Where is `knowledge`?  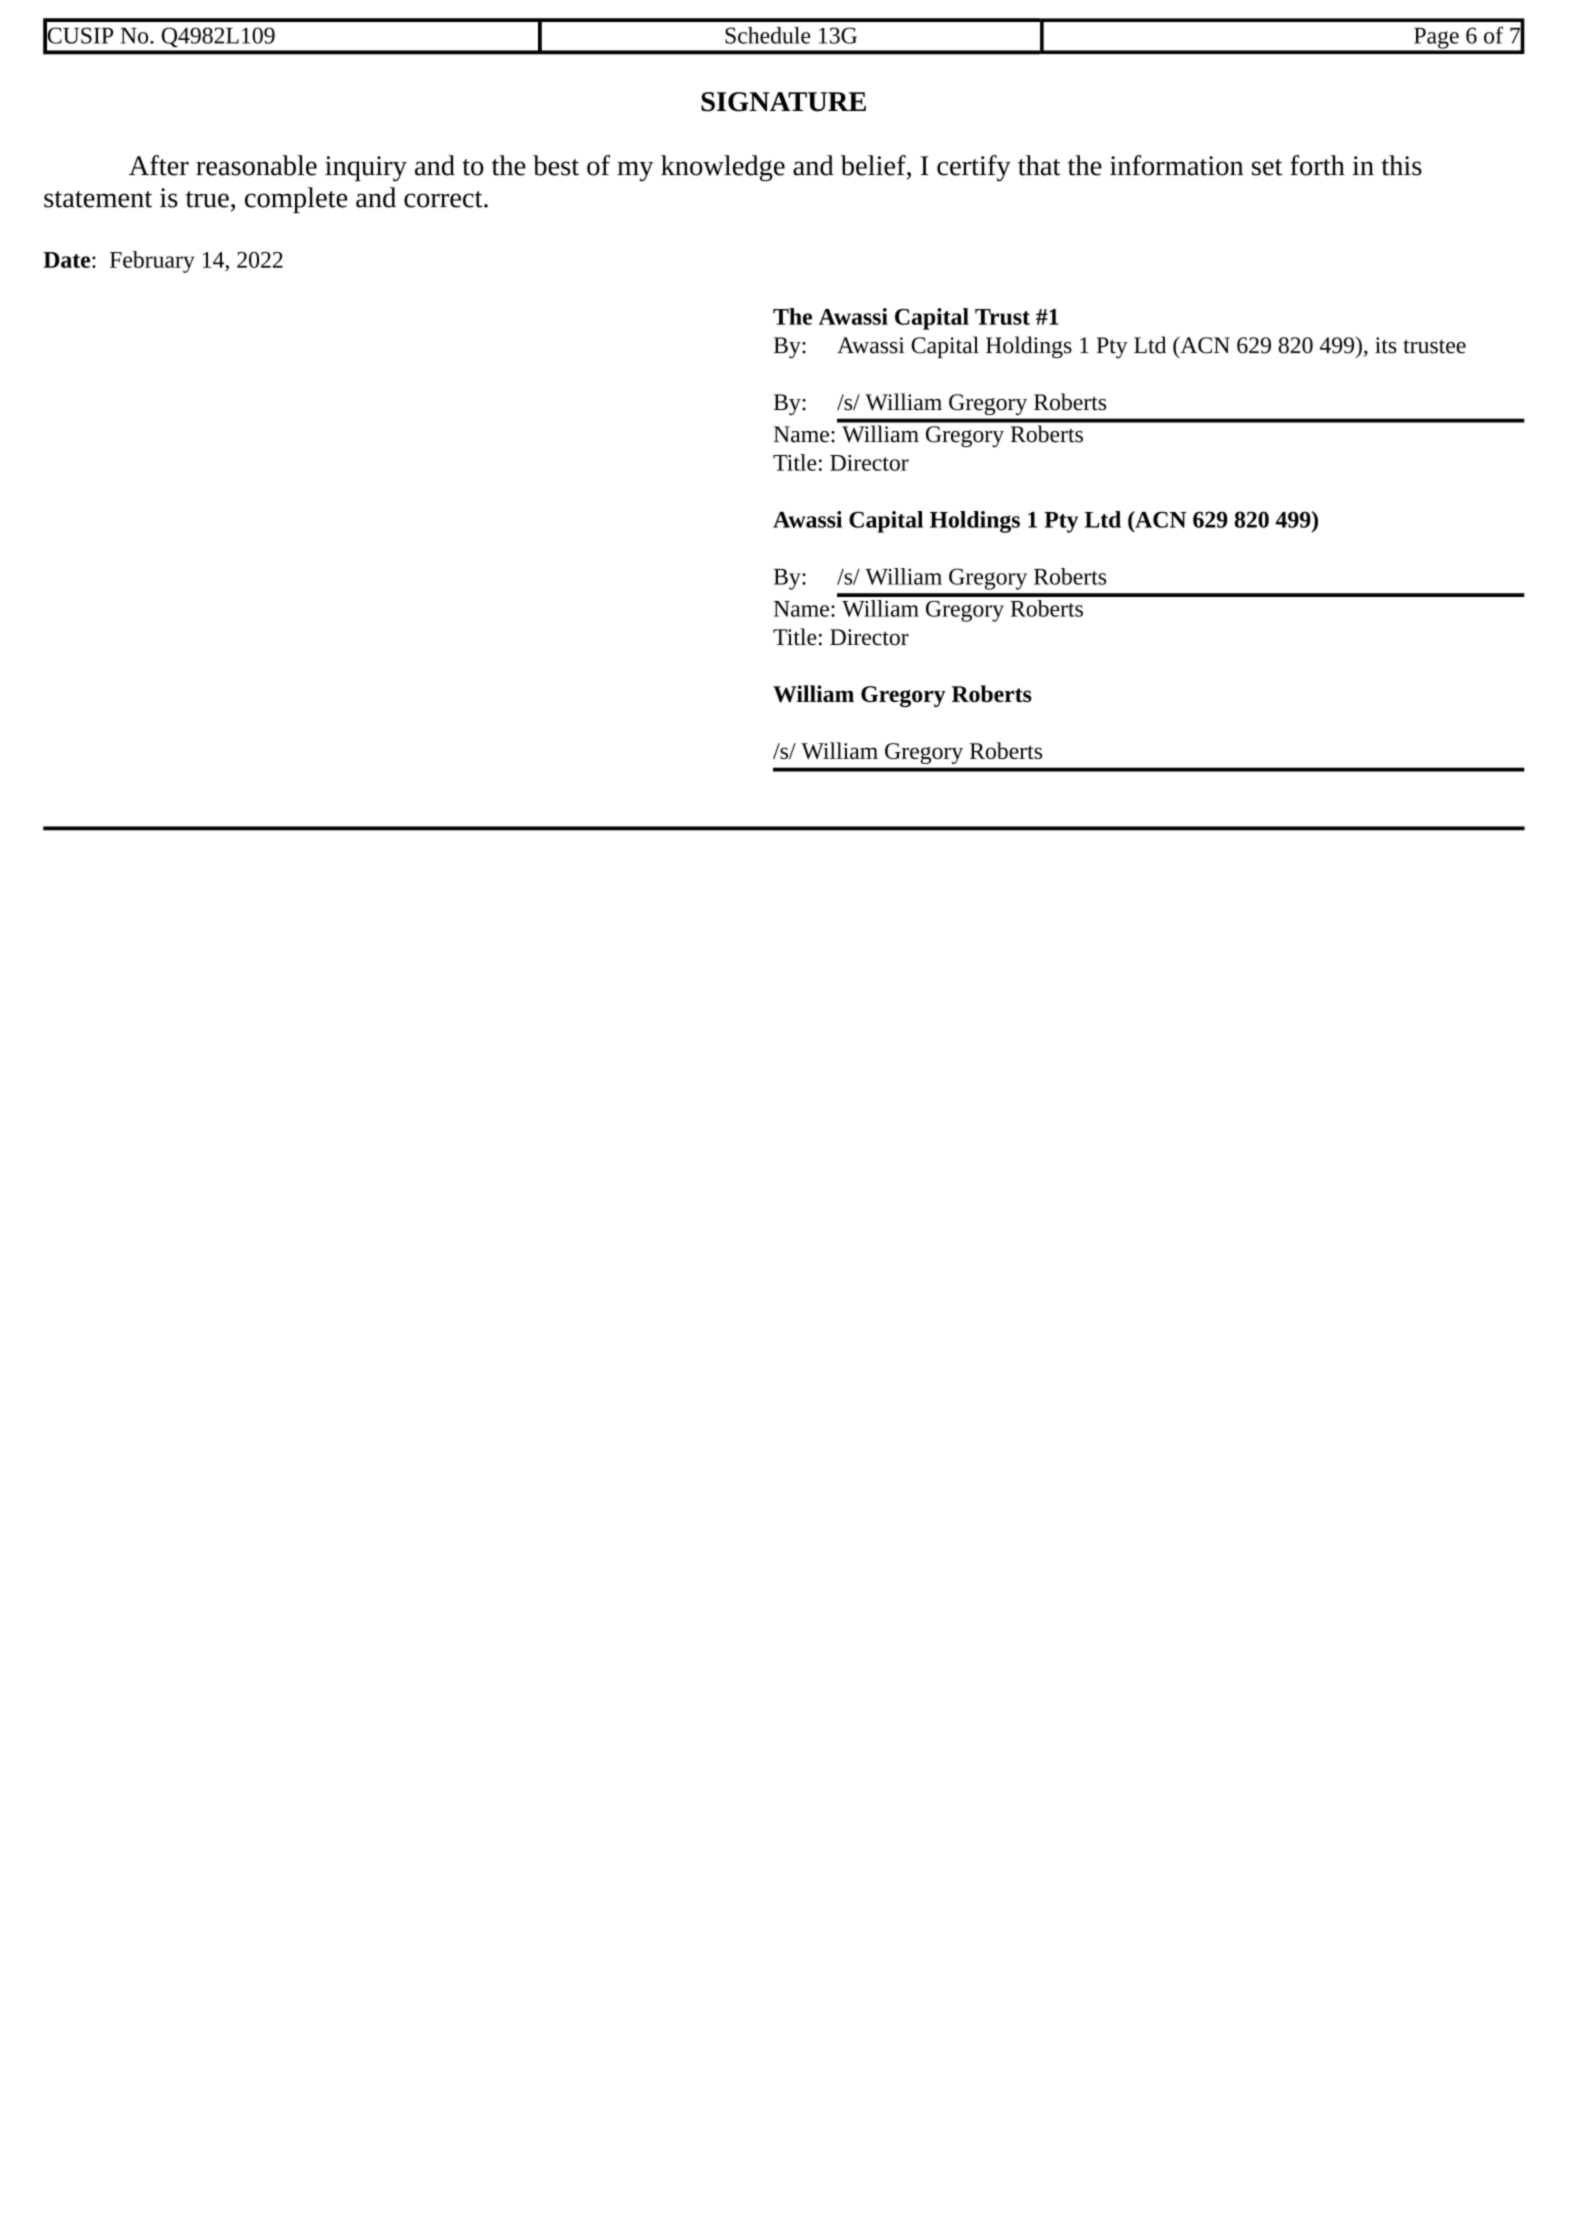
knowledge is located at coordinates (723, 168).
